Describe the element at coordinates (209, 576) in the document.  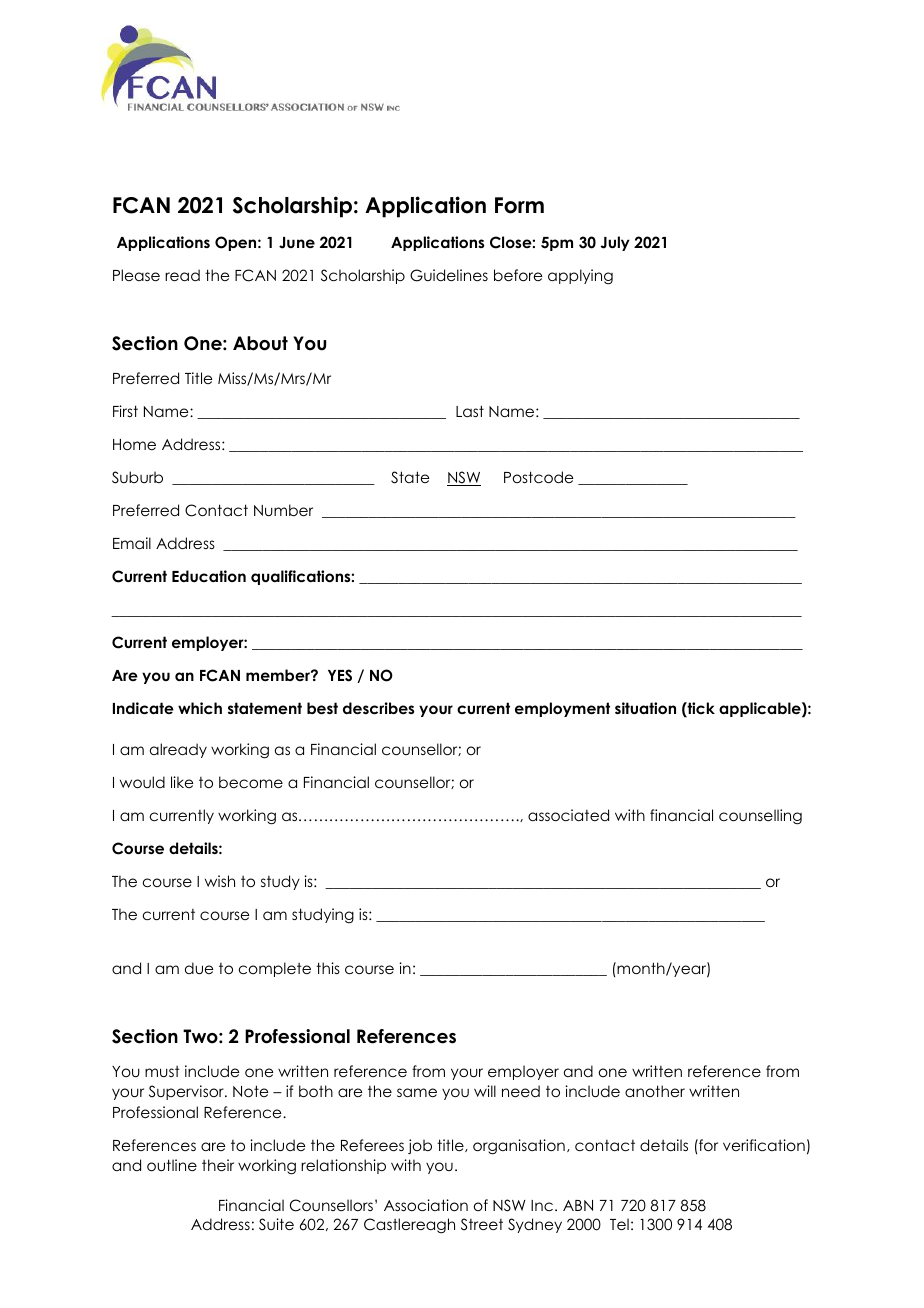
I see `Education` at that location.
